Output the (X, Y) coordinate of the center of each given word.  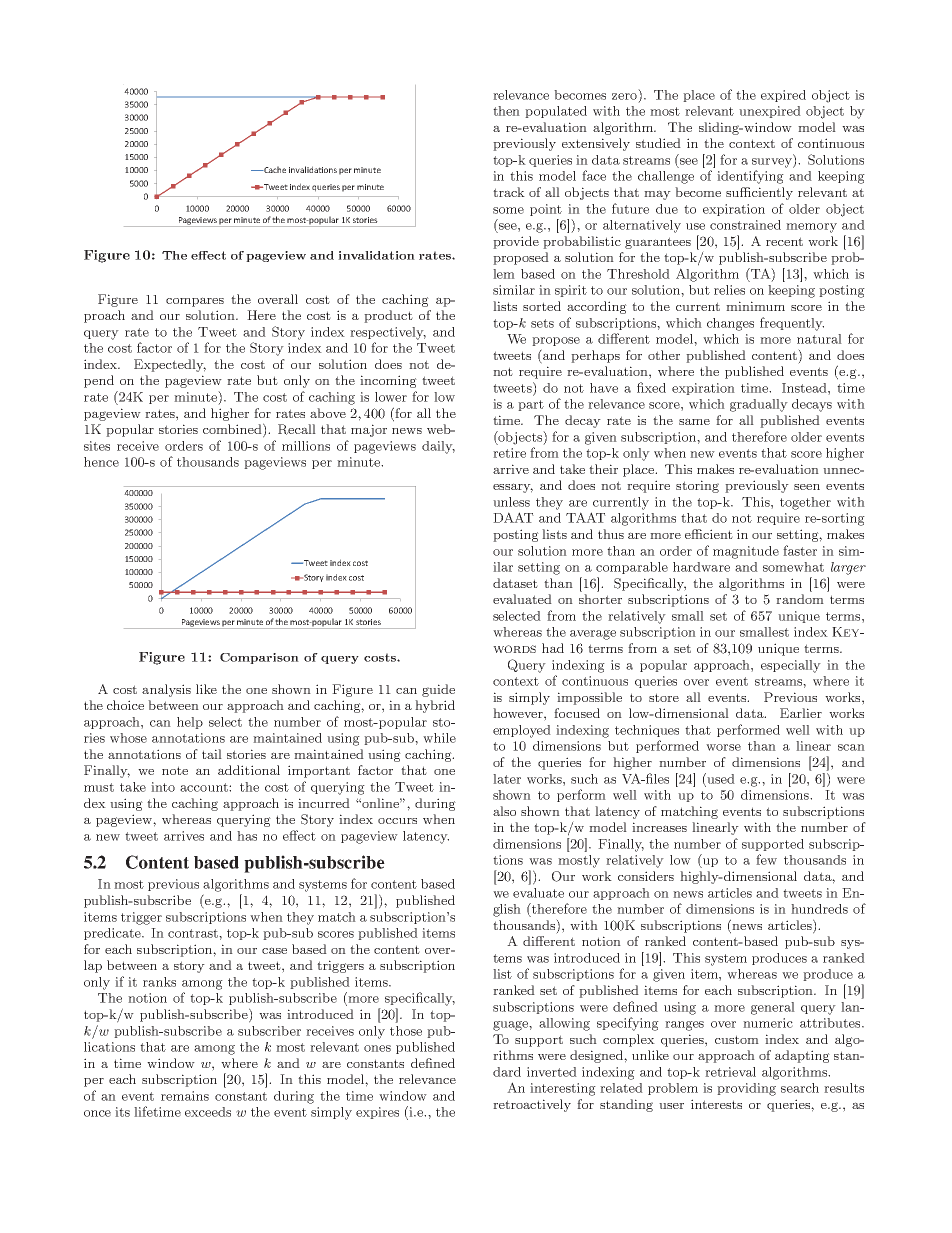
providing (746, 1089)
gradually (759, 405)
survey (773, 163)
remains (185, 1096)
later (507, 779)
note (175, 770)
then (506, 111)
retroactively (532, 1105)
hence (101, 462)
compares (195, 302)
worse (723, 747)
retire (509, 453)
